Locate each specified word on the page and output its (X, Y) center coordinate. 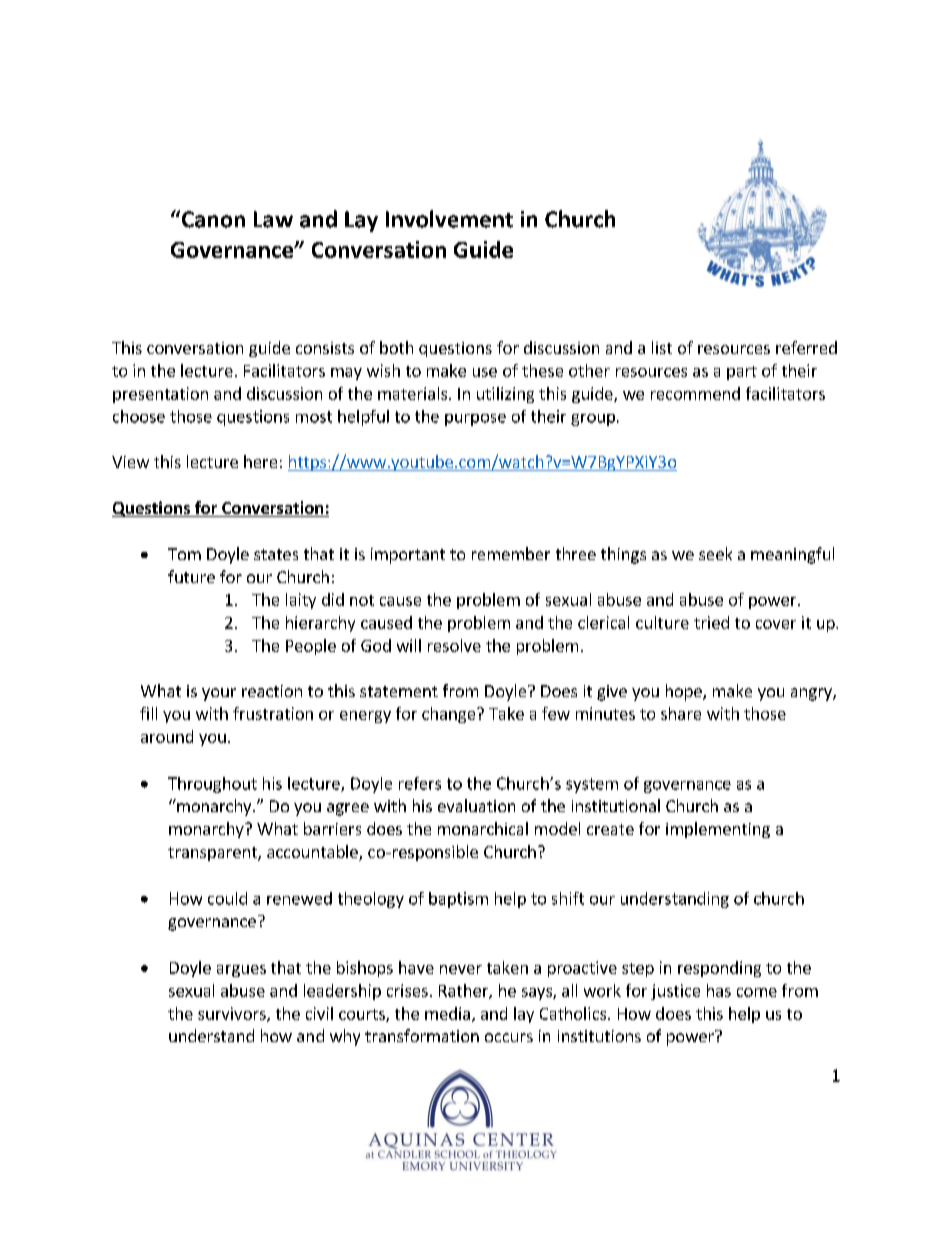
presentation (160, 395)
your (219, 694)
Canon (212, 219)
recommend (695, 393)
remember (511, 553)
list (662, 347)
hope (685, 692)
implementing (718, 830)
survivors (233, 1014)
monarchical (483, 828)
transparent (213, 854)
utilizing (505, 395)
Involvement (449, 219)
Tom (184, 554)
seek (715, 553)
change (450, 715)
